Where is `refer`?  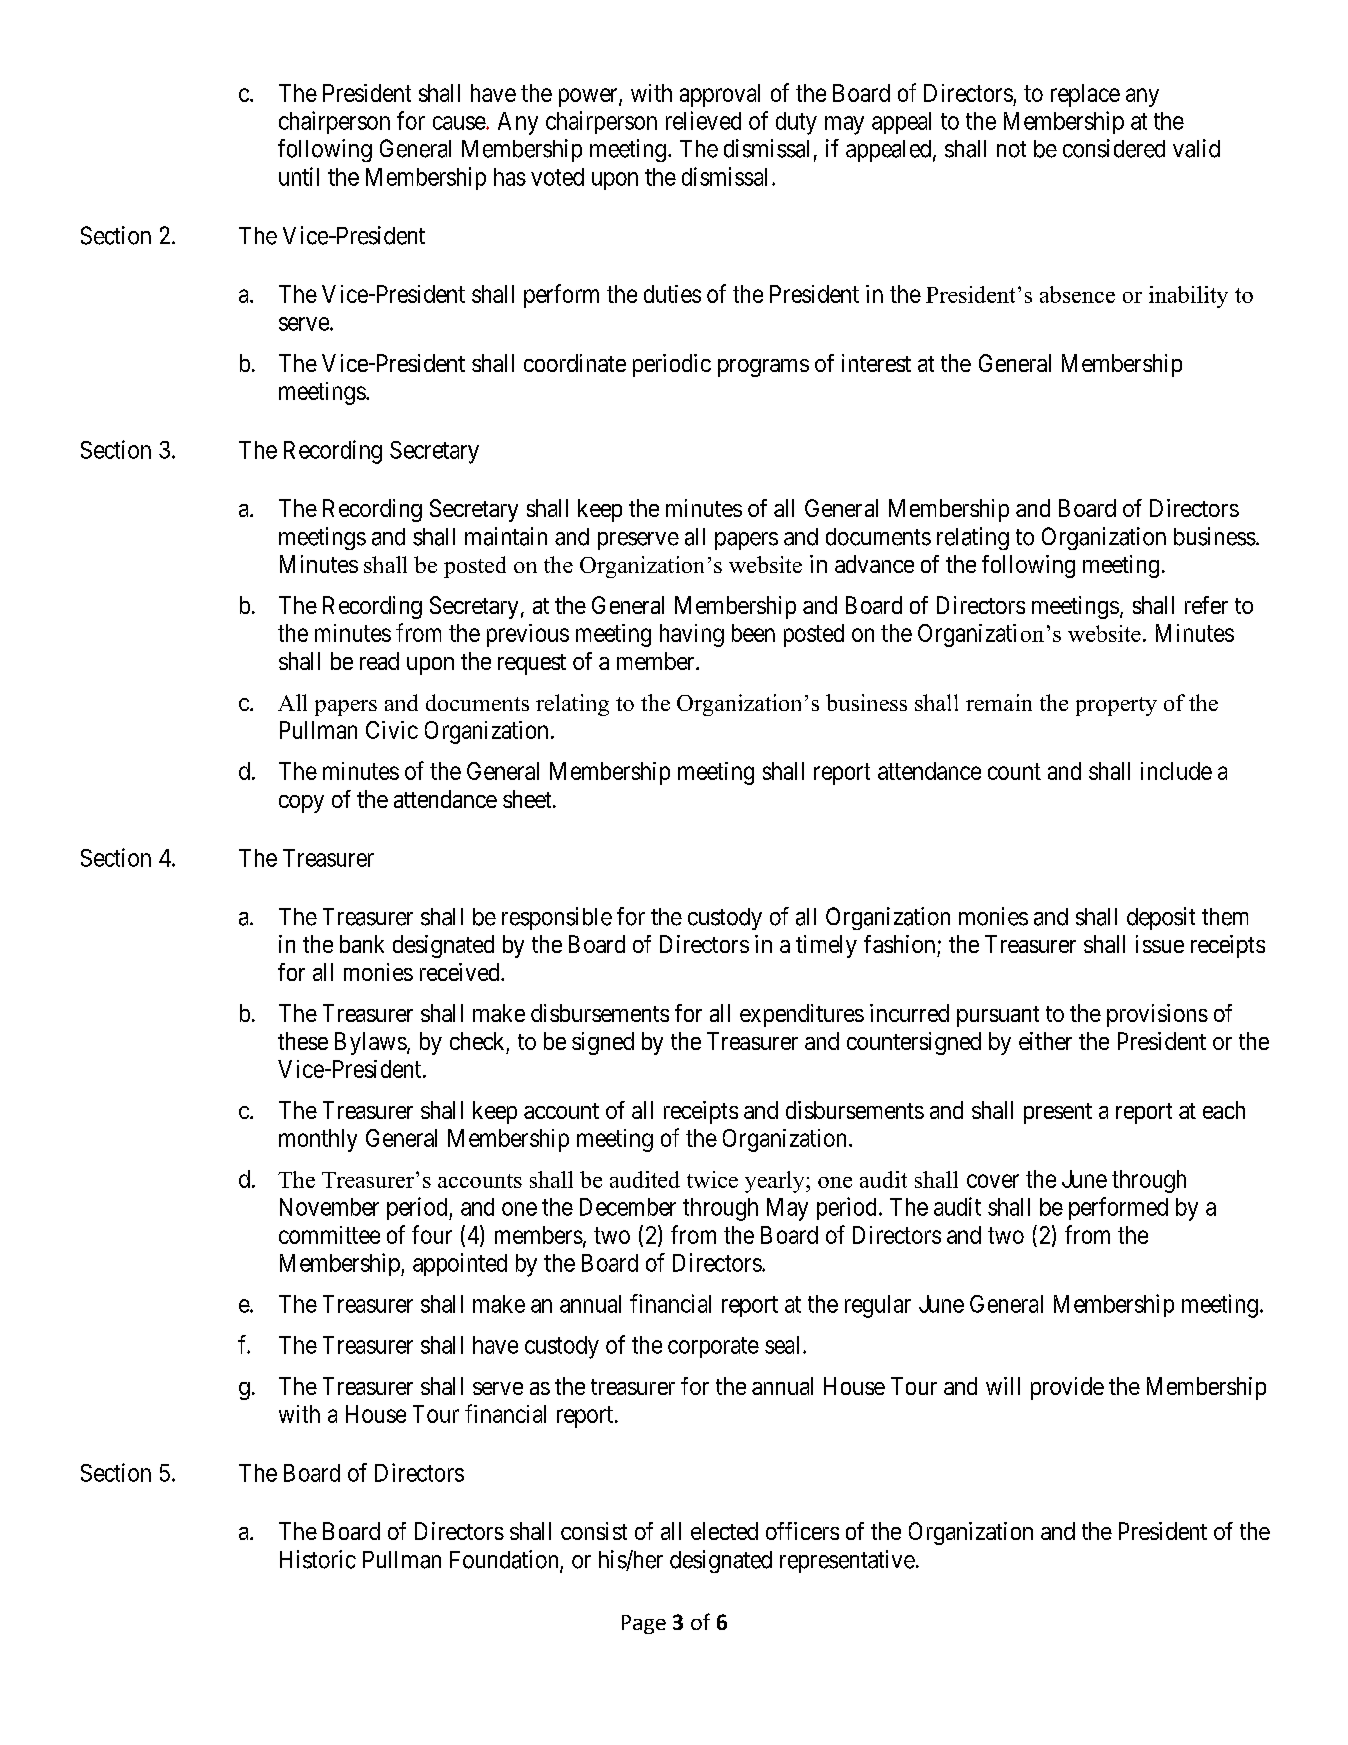 refer is located at coordinates (1206, 605).
